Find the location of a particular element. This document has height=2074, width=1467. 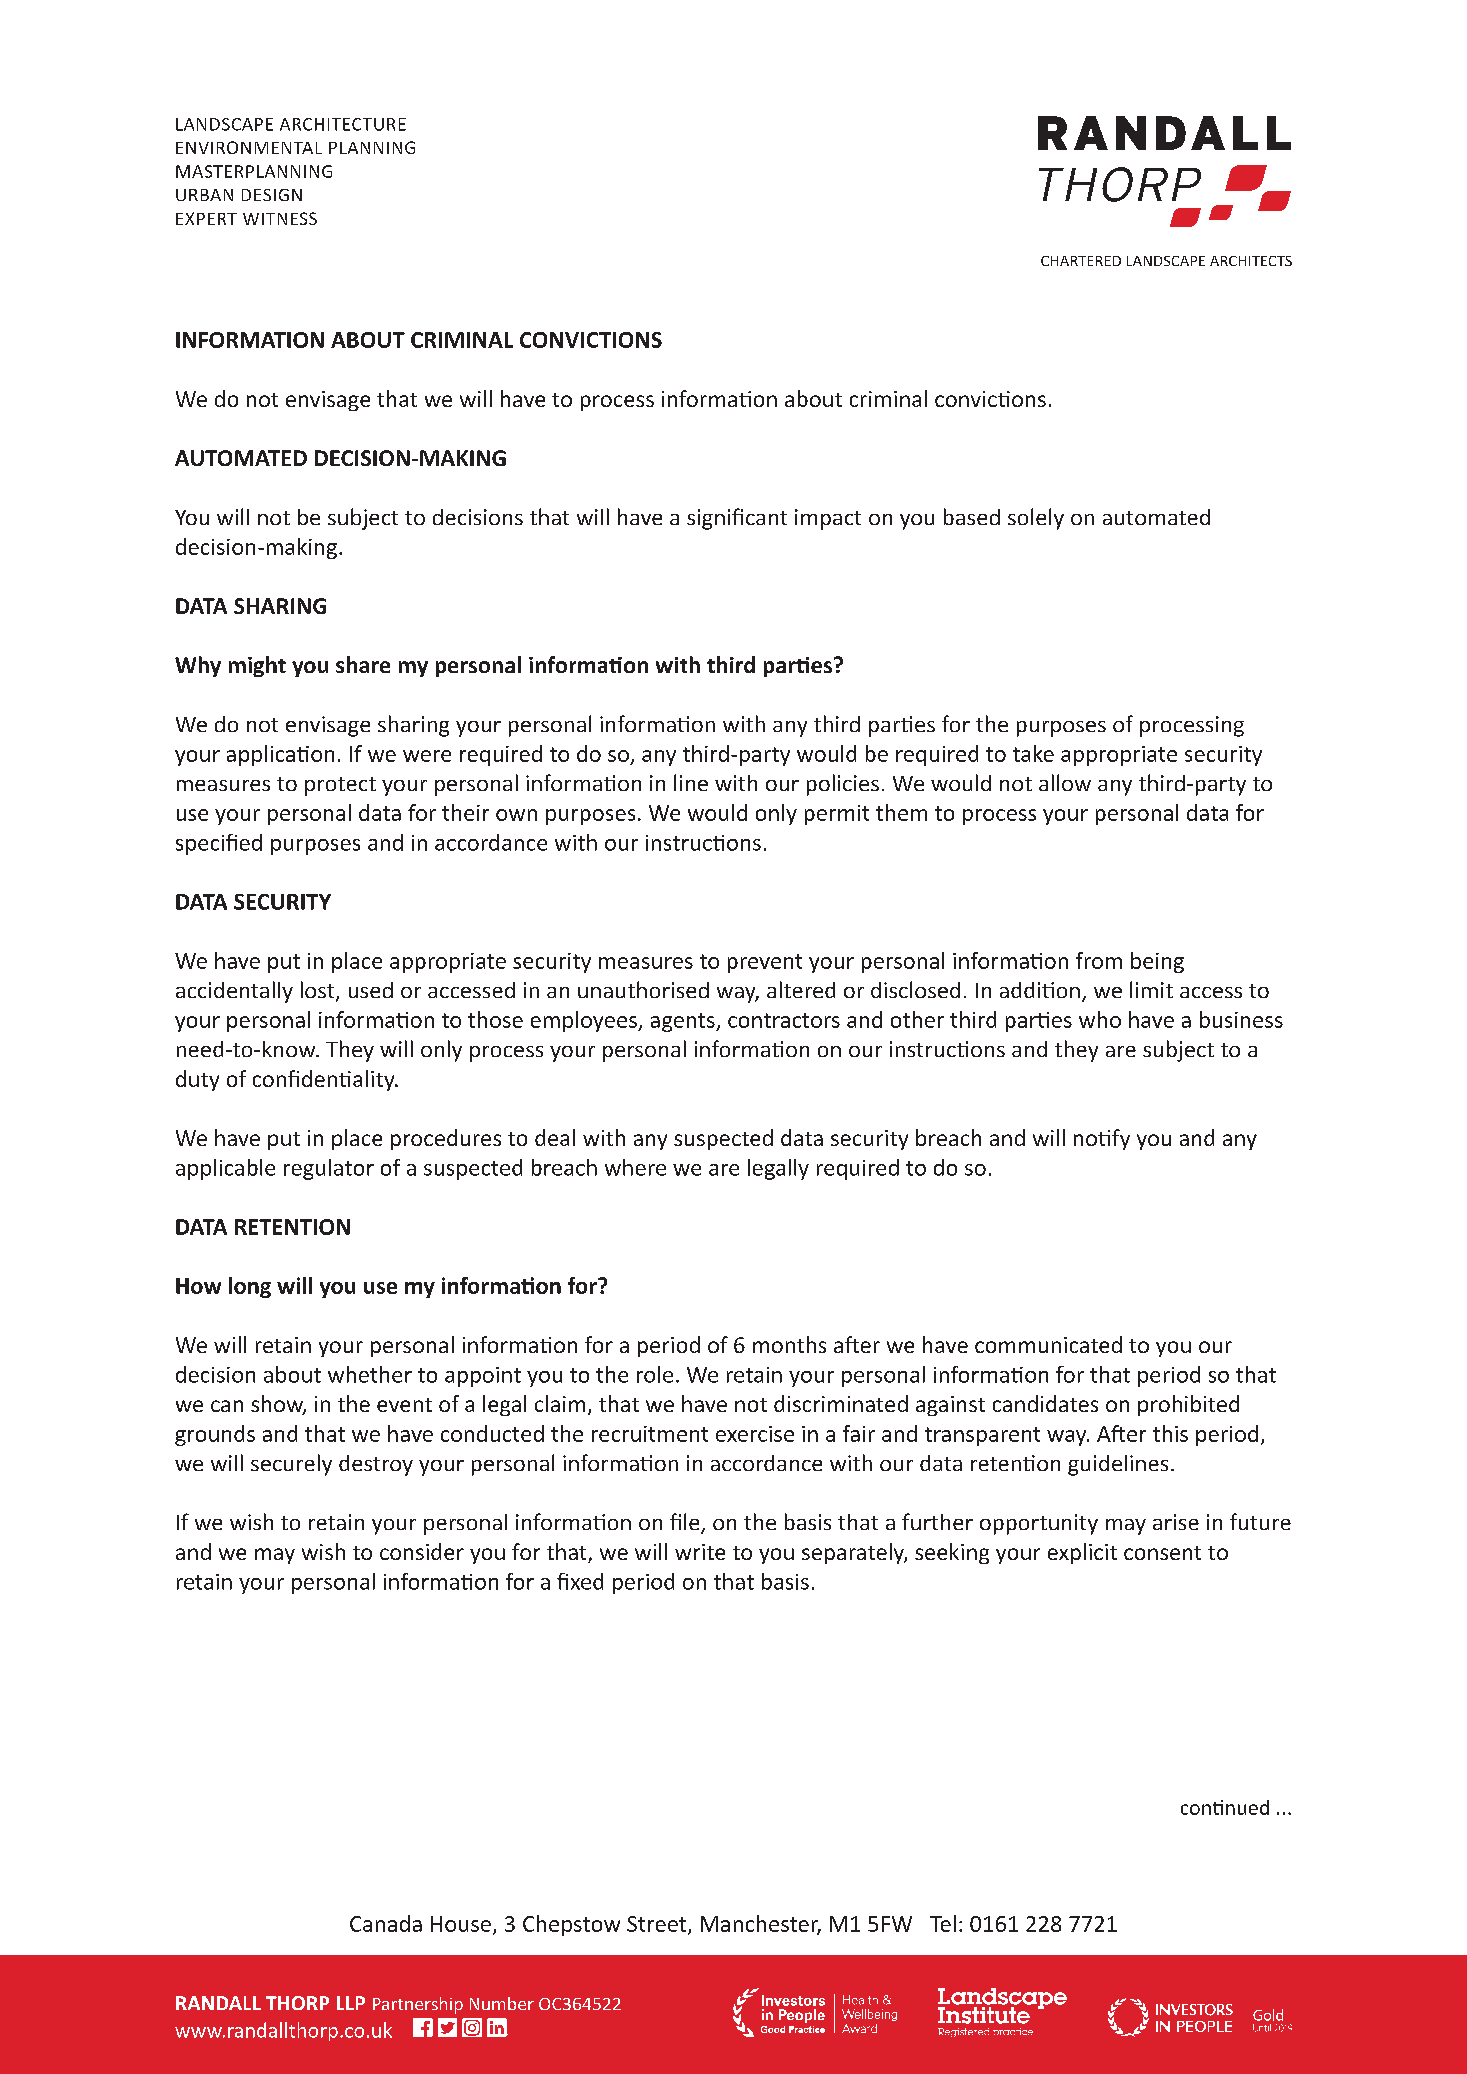

CHARTERED is located at coordinates (1081, 261).
